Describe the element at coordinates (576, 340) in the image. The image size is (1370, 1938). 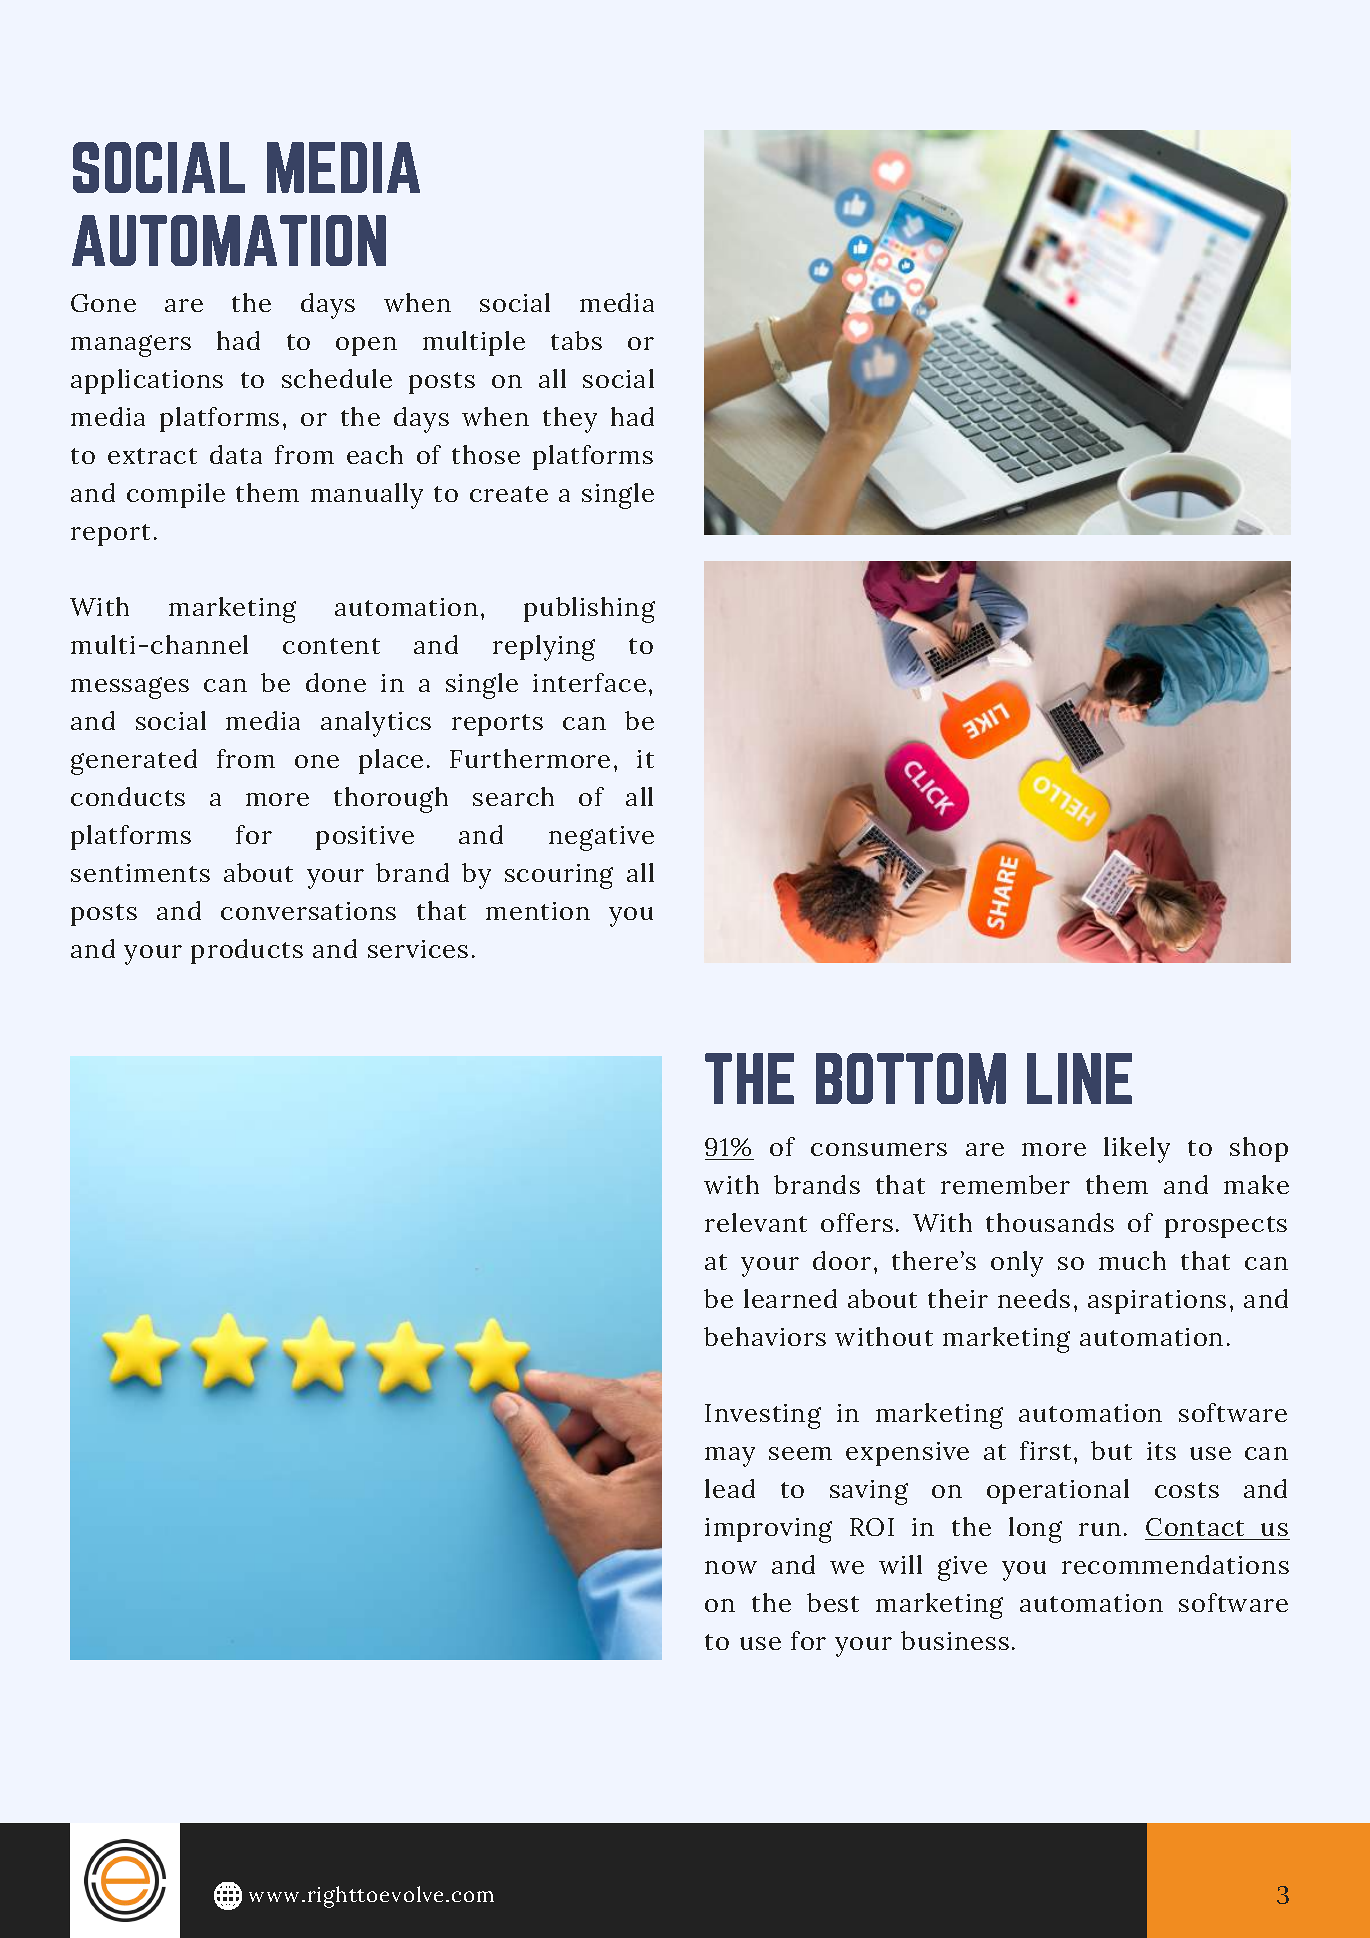
I see `tabs` at that location.
